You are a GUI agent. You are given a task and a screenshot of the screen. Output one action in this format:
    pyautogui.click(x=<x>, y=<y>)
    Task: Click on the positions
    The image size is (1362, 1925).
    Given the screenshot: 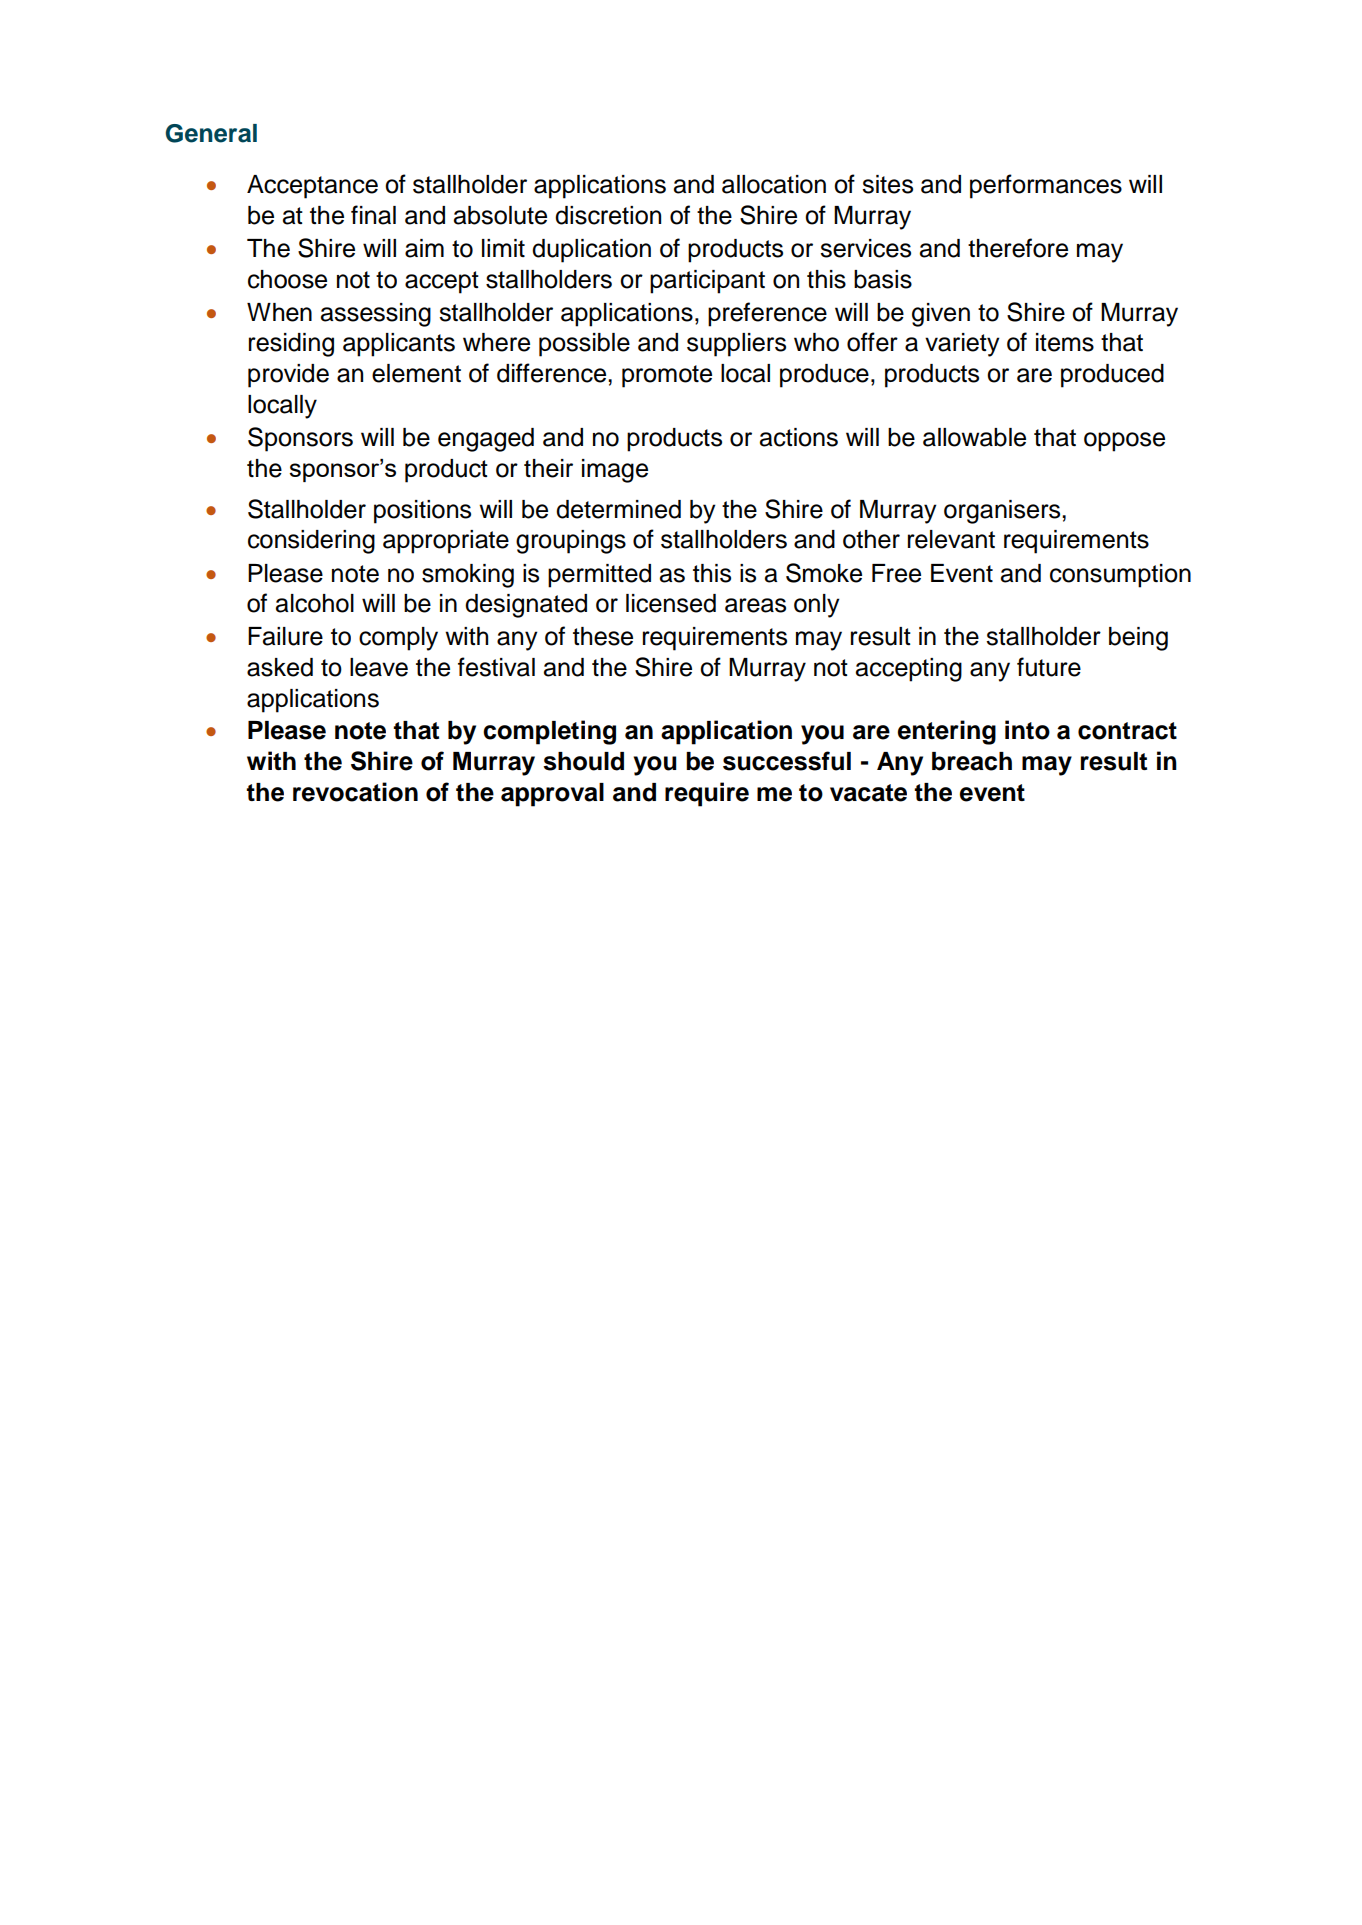 What is the action you would take?
    pyautogui.click(x=422, y=512)
